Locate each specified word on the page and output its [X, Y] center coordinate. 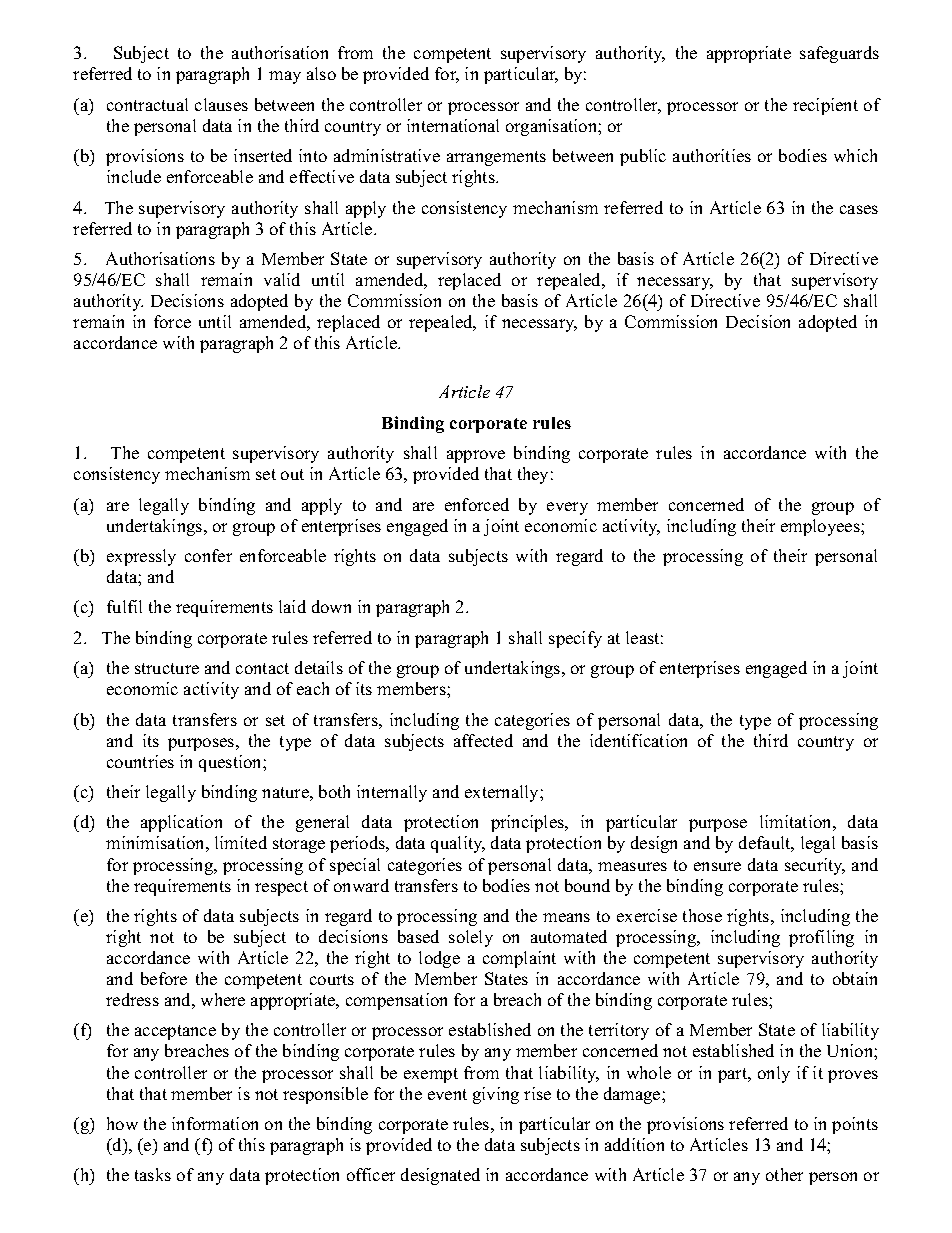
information [215, 1123]
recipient [825, 106]
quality [458, 844]
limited [241, 842]
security [815, 866]
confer [208, 555]
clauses [221, 104]
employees [821, 527]
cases [859, 209]
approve [476, 456]
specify [575, 639]
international [453, 125]
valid [282, 279]
